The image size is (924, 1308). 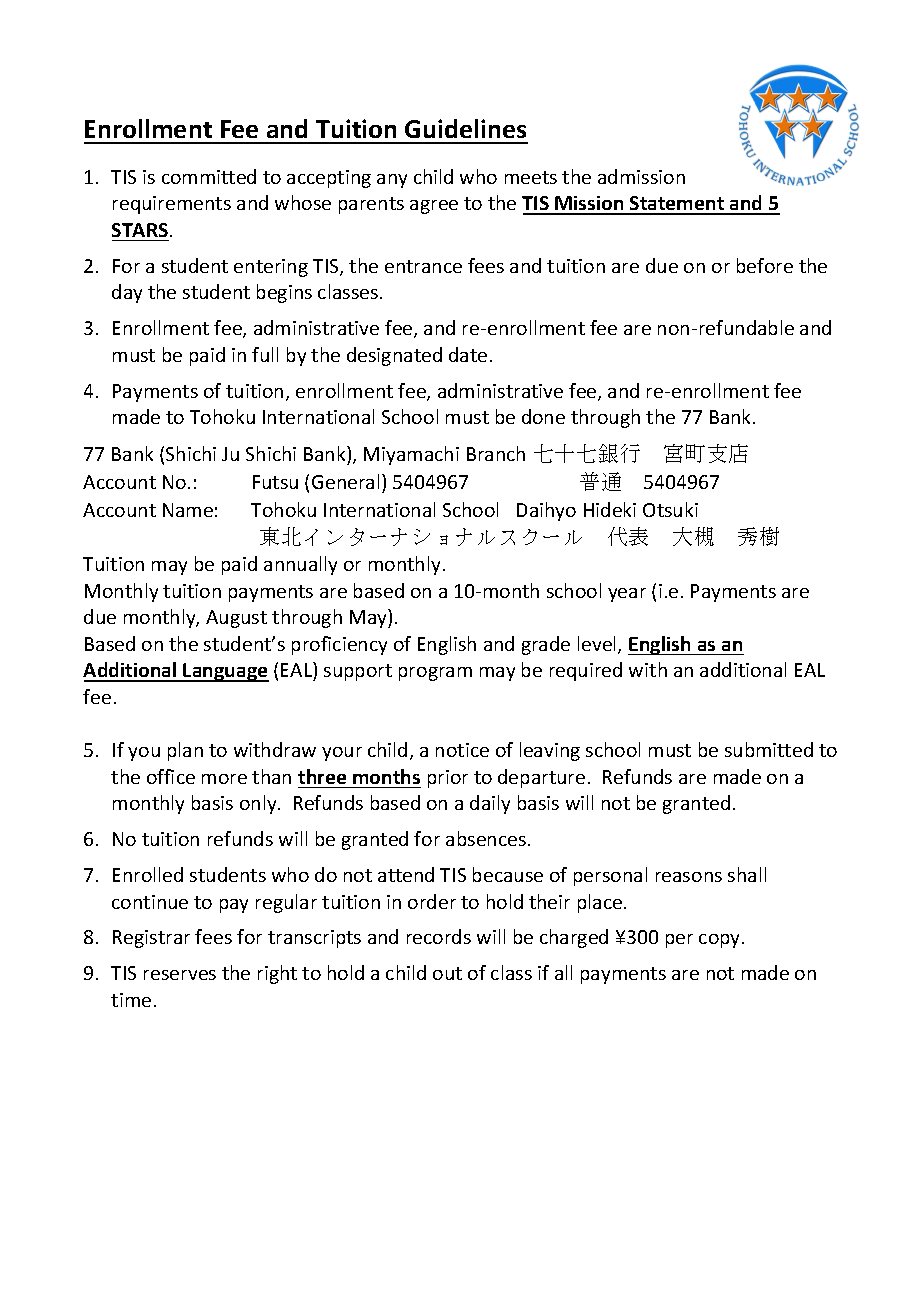 What do you see at coordinates (180, 975) in the screenshot?
I see `reserves` at bounding box center [180, 975].
